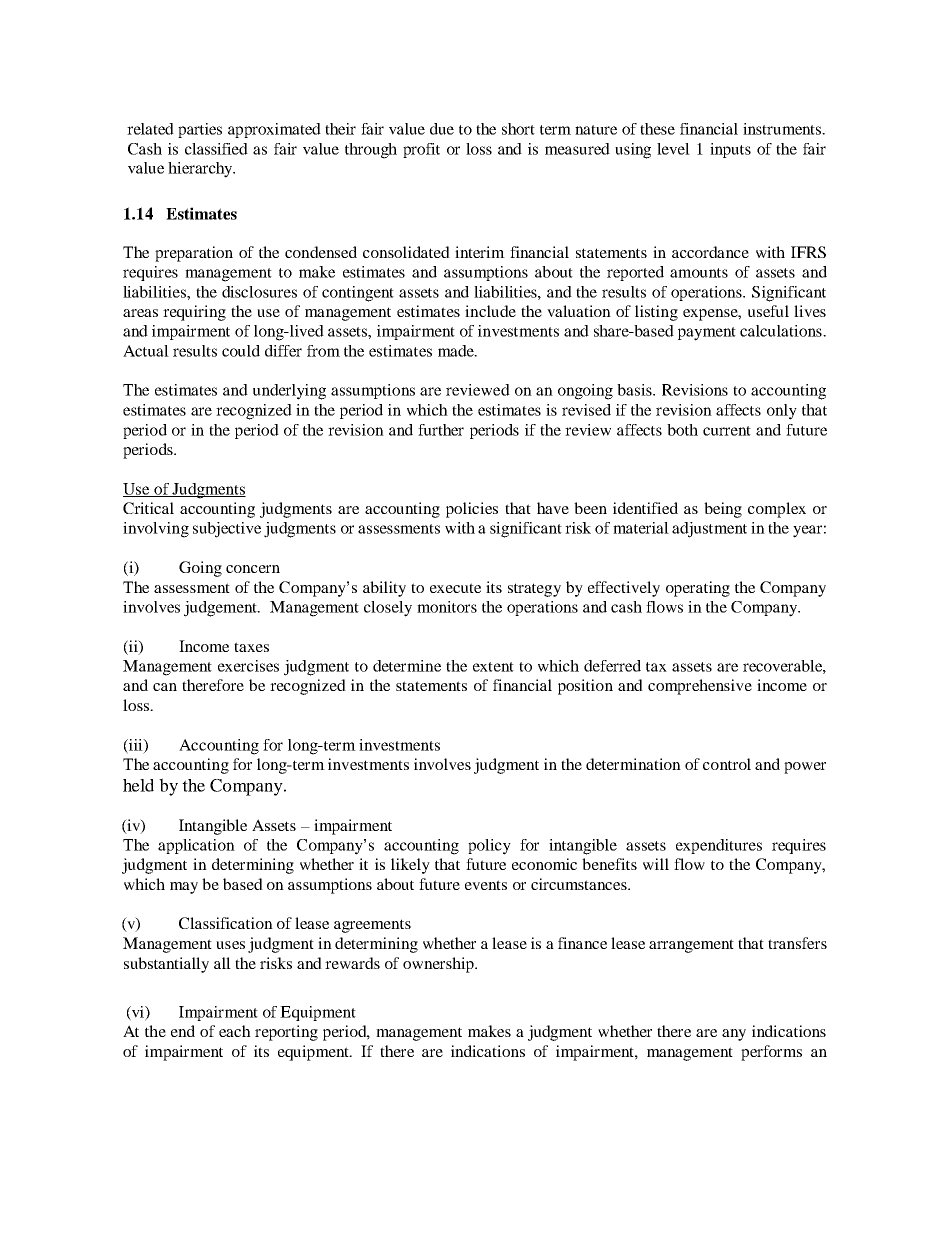 The image size is (952, 1233). What do you see at coordinates (442, 129) in the image?
I see `due` at bounding box center [442, 129].
